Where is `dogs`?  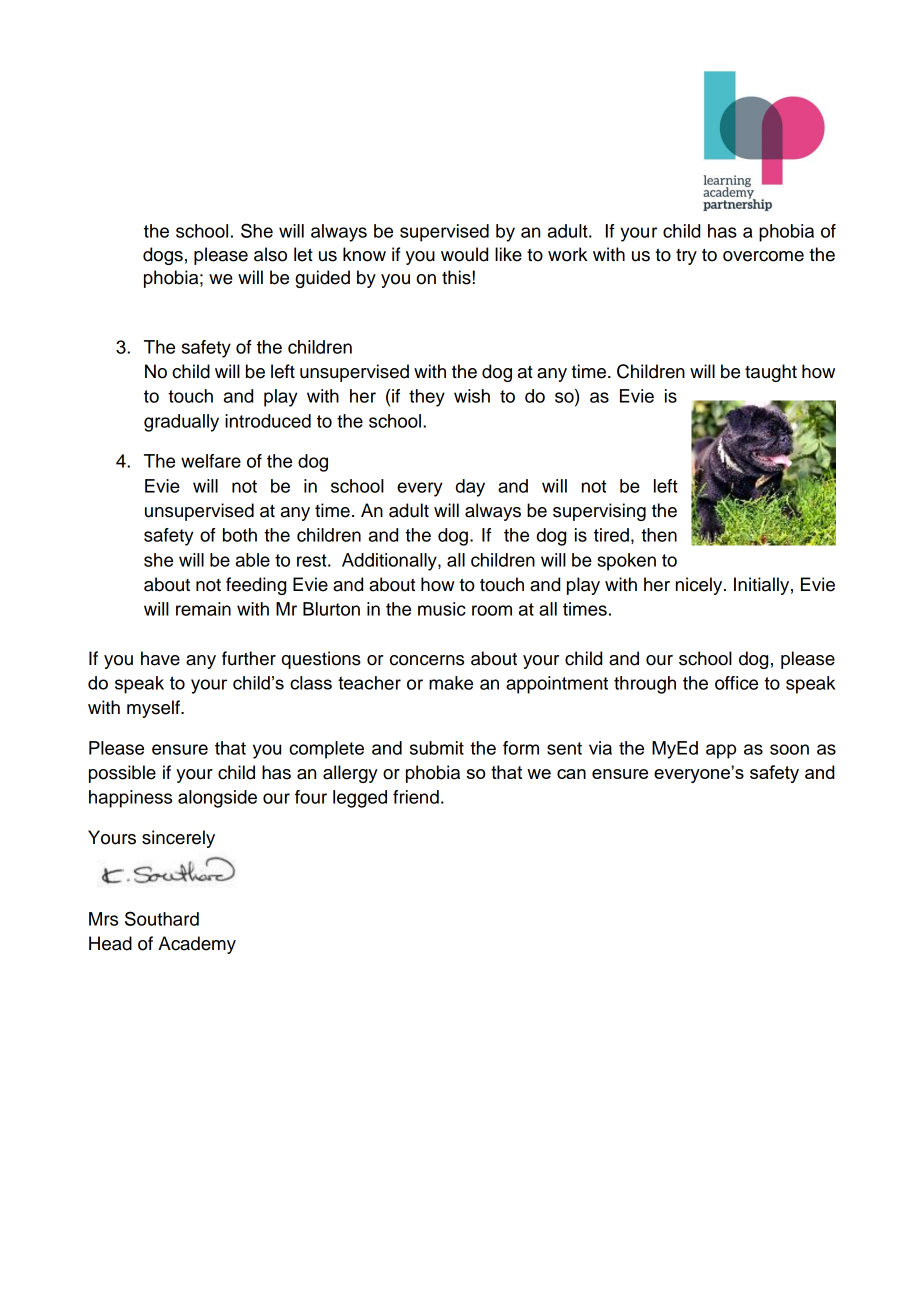 dogs is located at coordinates (163, 256).
